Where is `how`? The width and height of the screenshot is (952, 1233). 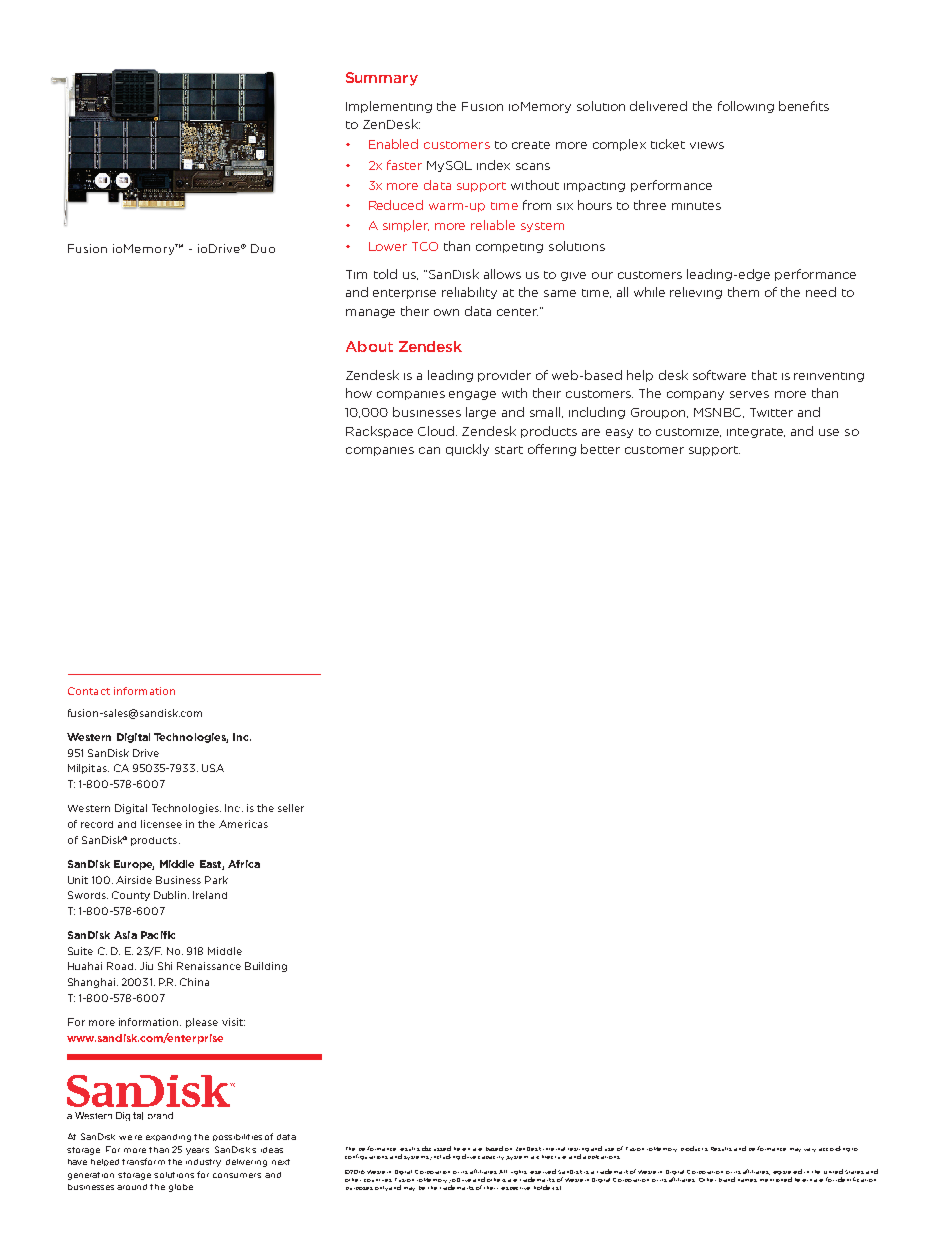
how is located at coordinates (359, 393).
